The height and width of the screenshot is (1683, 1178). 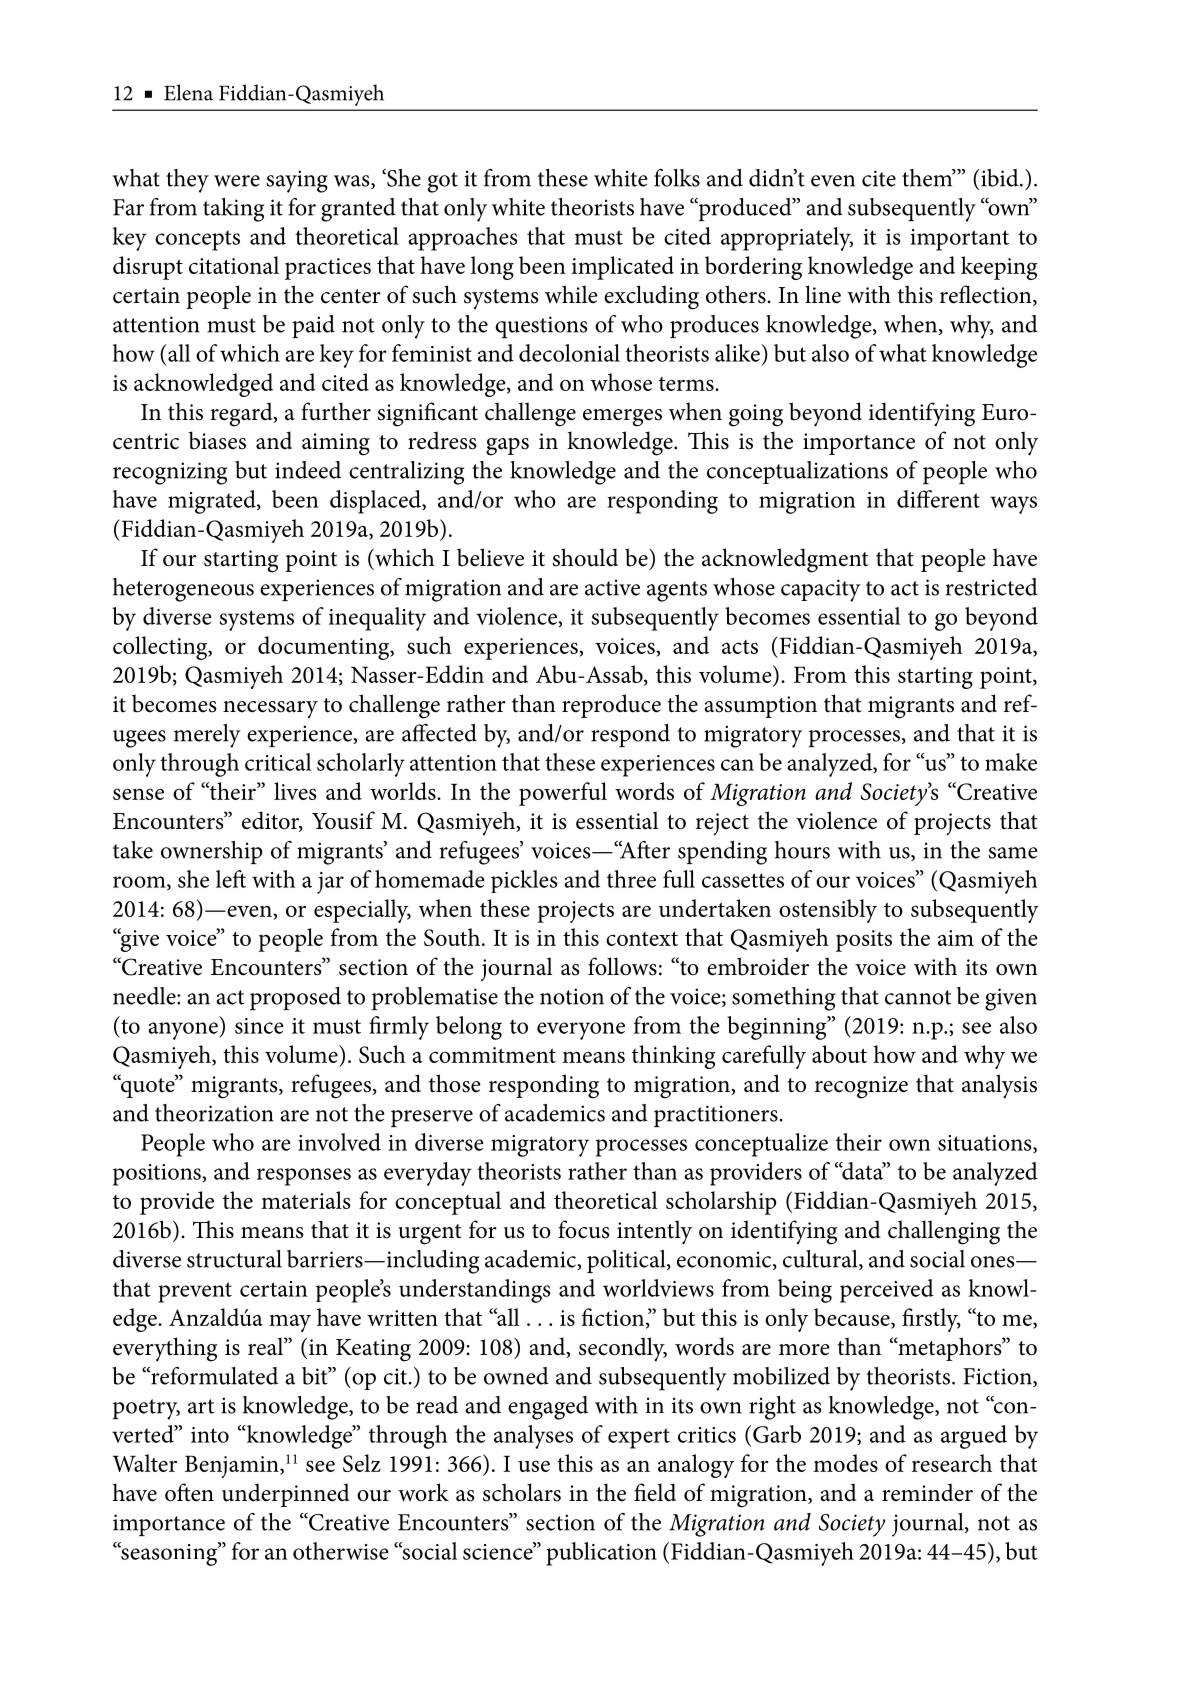 I want to click on ostensibly, so click(x=828, y=911).
